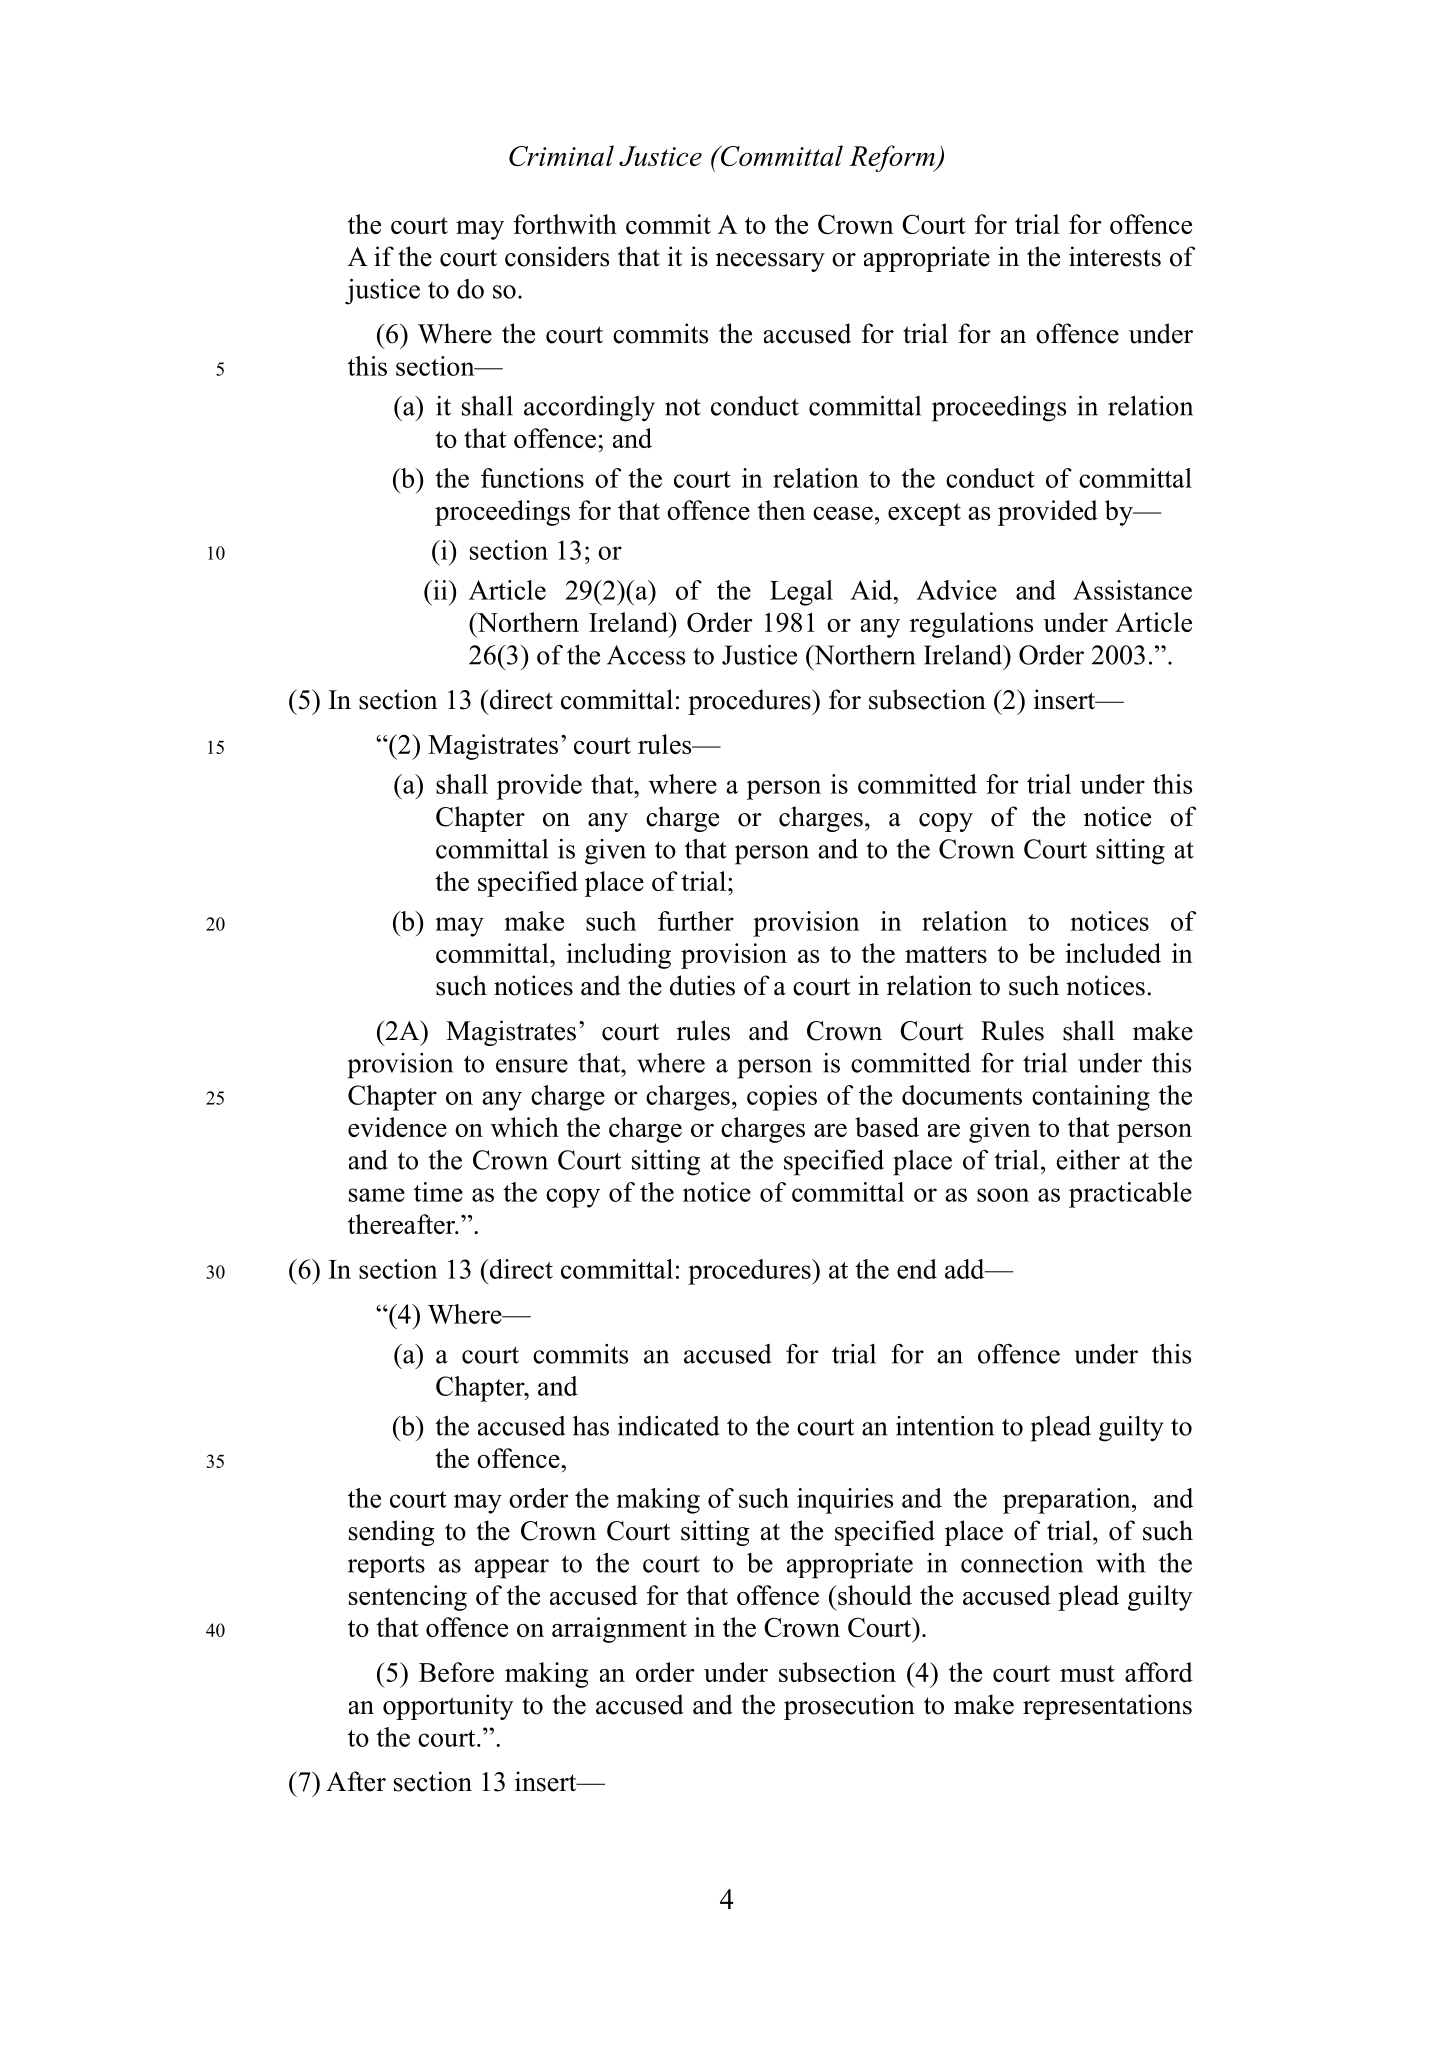  What do you see at coordinates (1115, 256) in the document?
I see `interests` at bounding box center [1115, 256].
